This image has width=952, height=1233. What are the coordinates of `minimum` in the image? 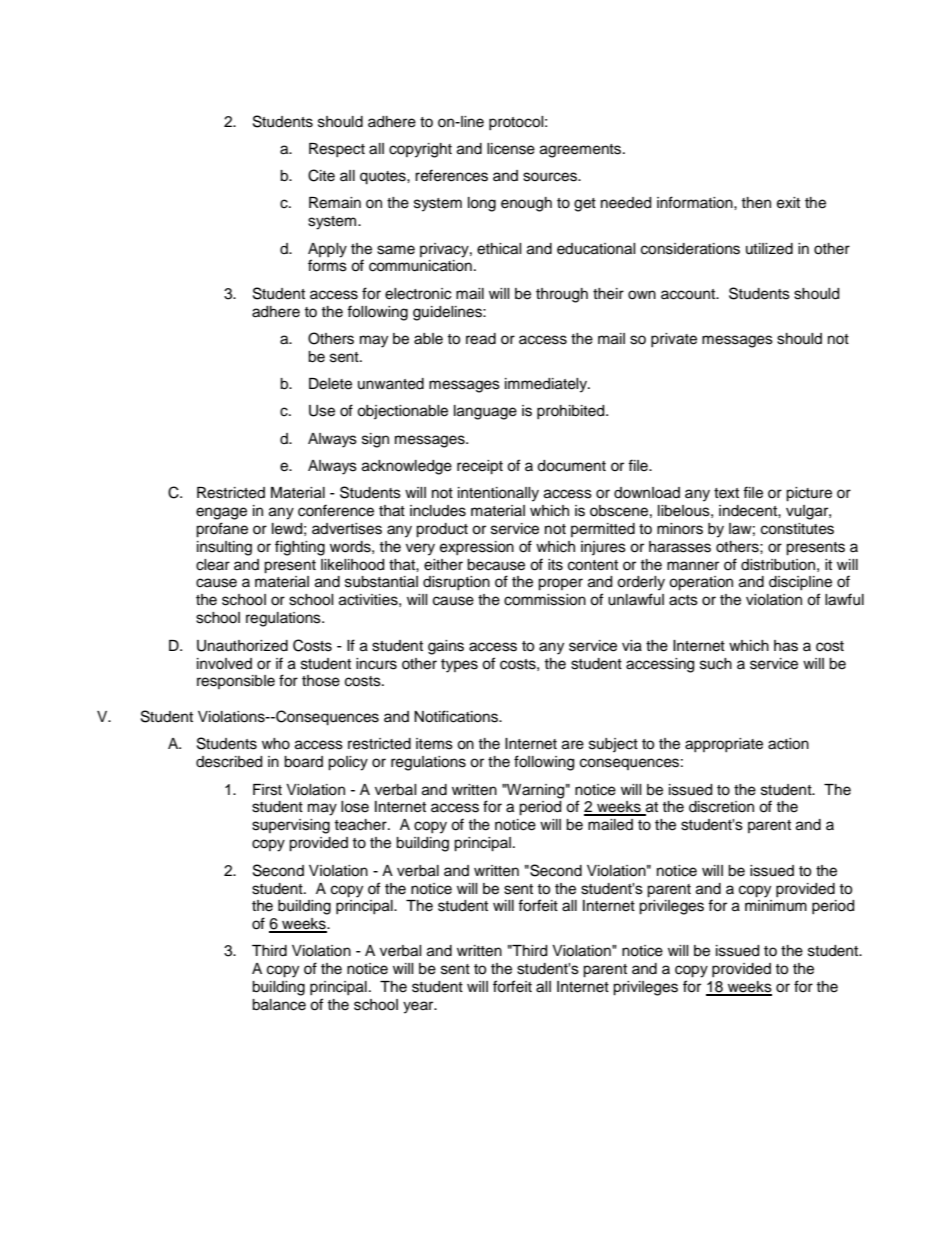 It's located at (776, 905).
